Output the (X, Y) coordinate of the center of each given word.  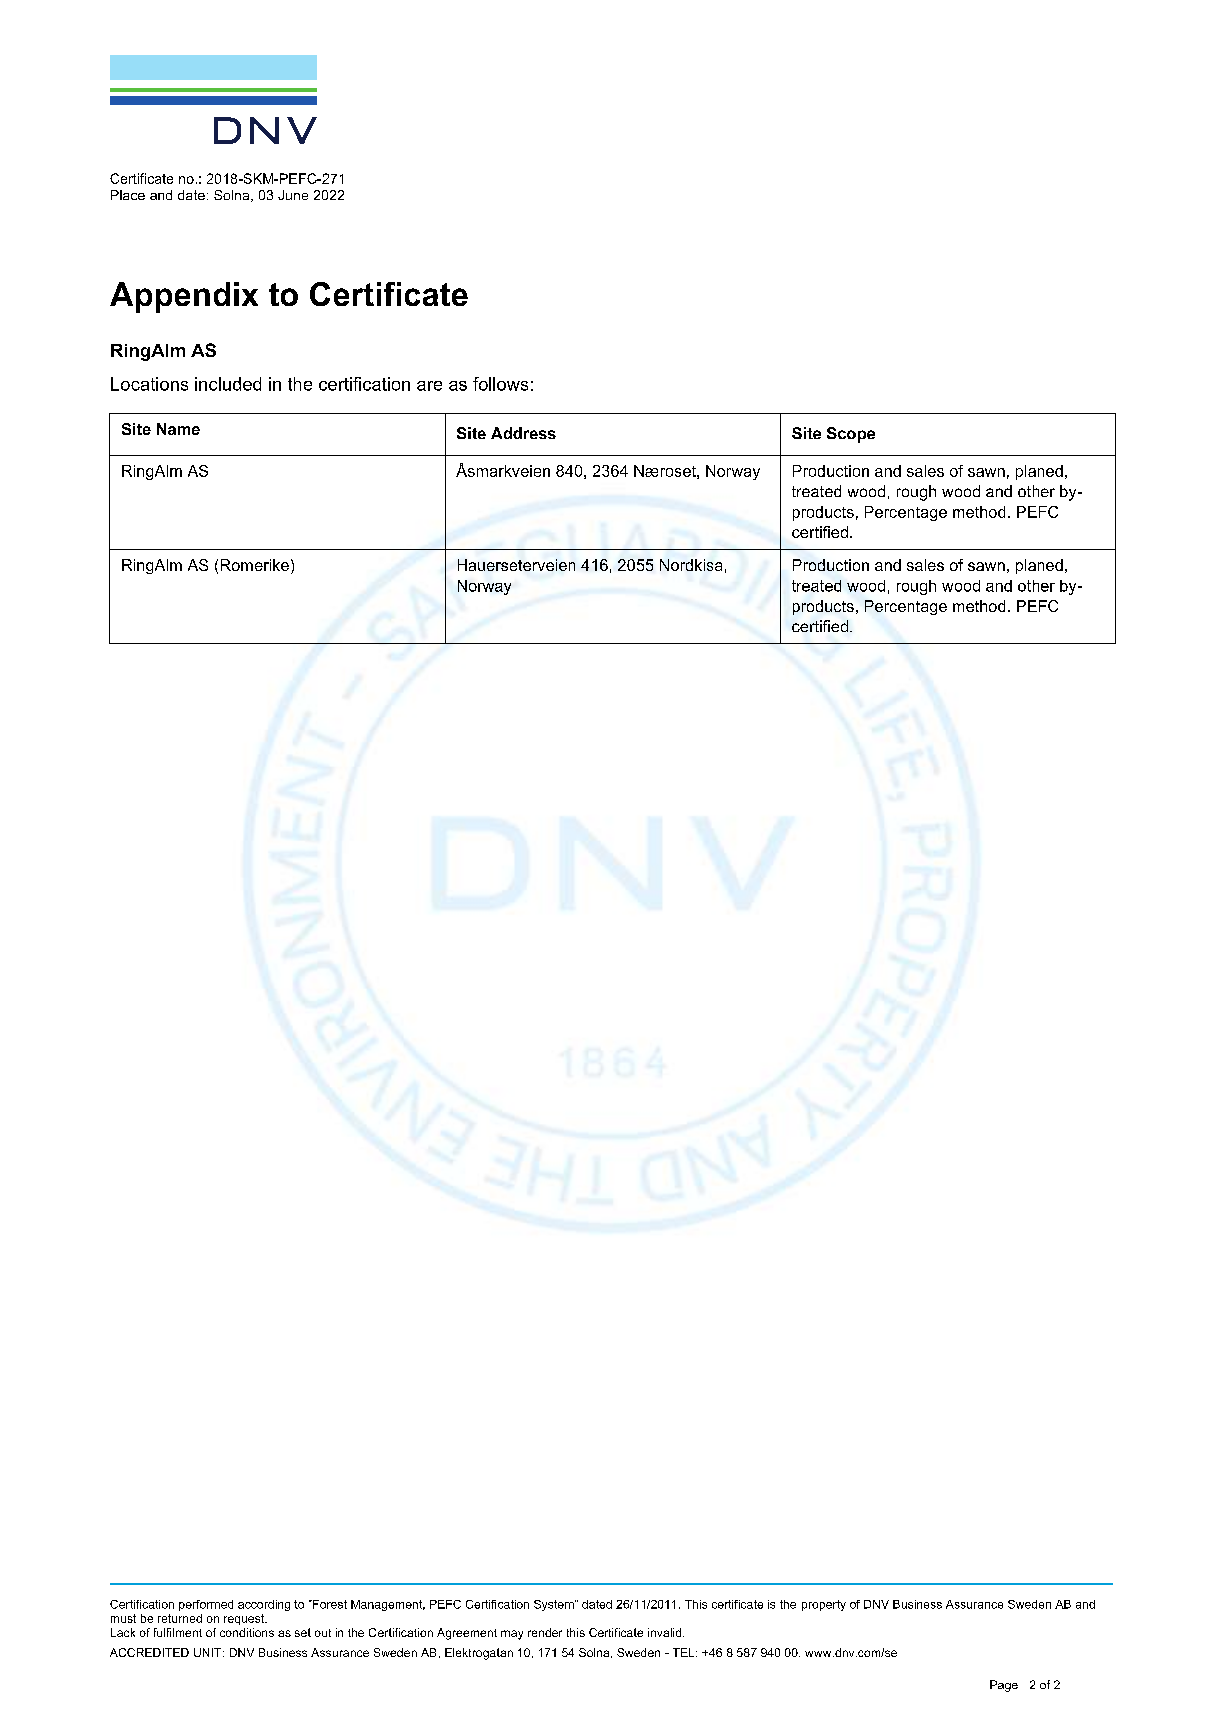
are (429, 386)
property (824, 1605)
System (555, 1605)
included (228, 384)
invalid (666, 1632)
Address (523, 433)
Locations (149, 384)
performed (206, 1605)
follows (500, 384)
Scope (851, 435)
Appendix (184, 297)
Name (178, 429)
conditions (247, 1632)
